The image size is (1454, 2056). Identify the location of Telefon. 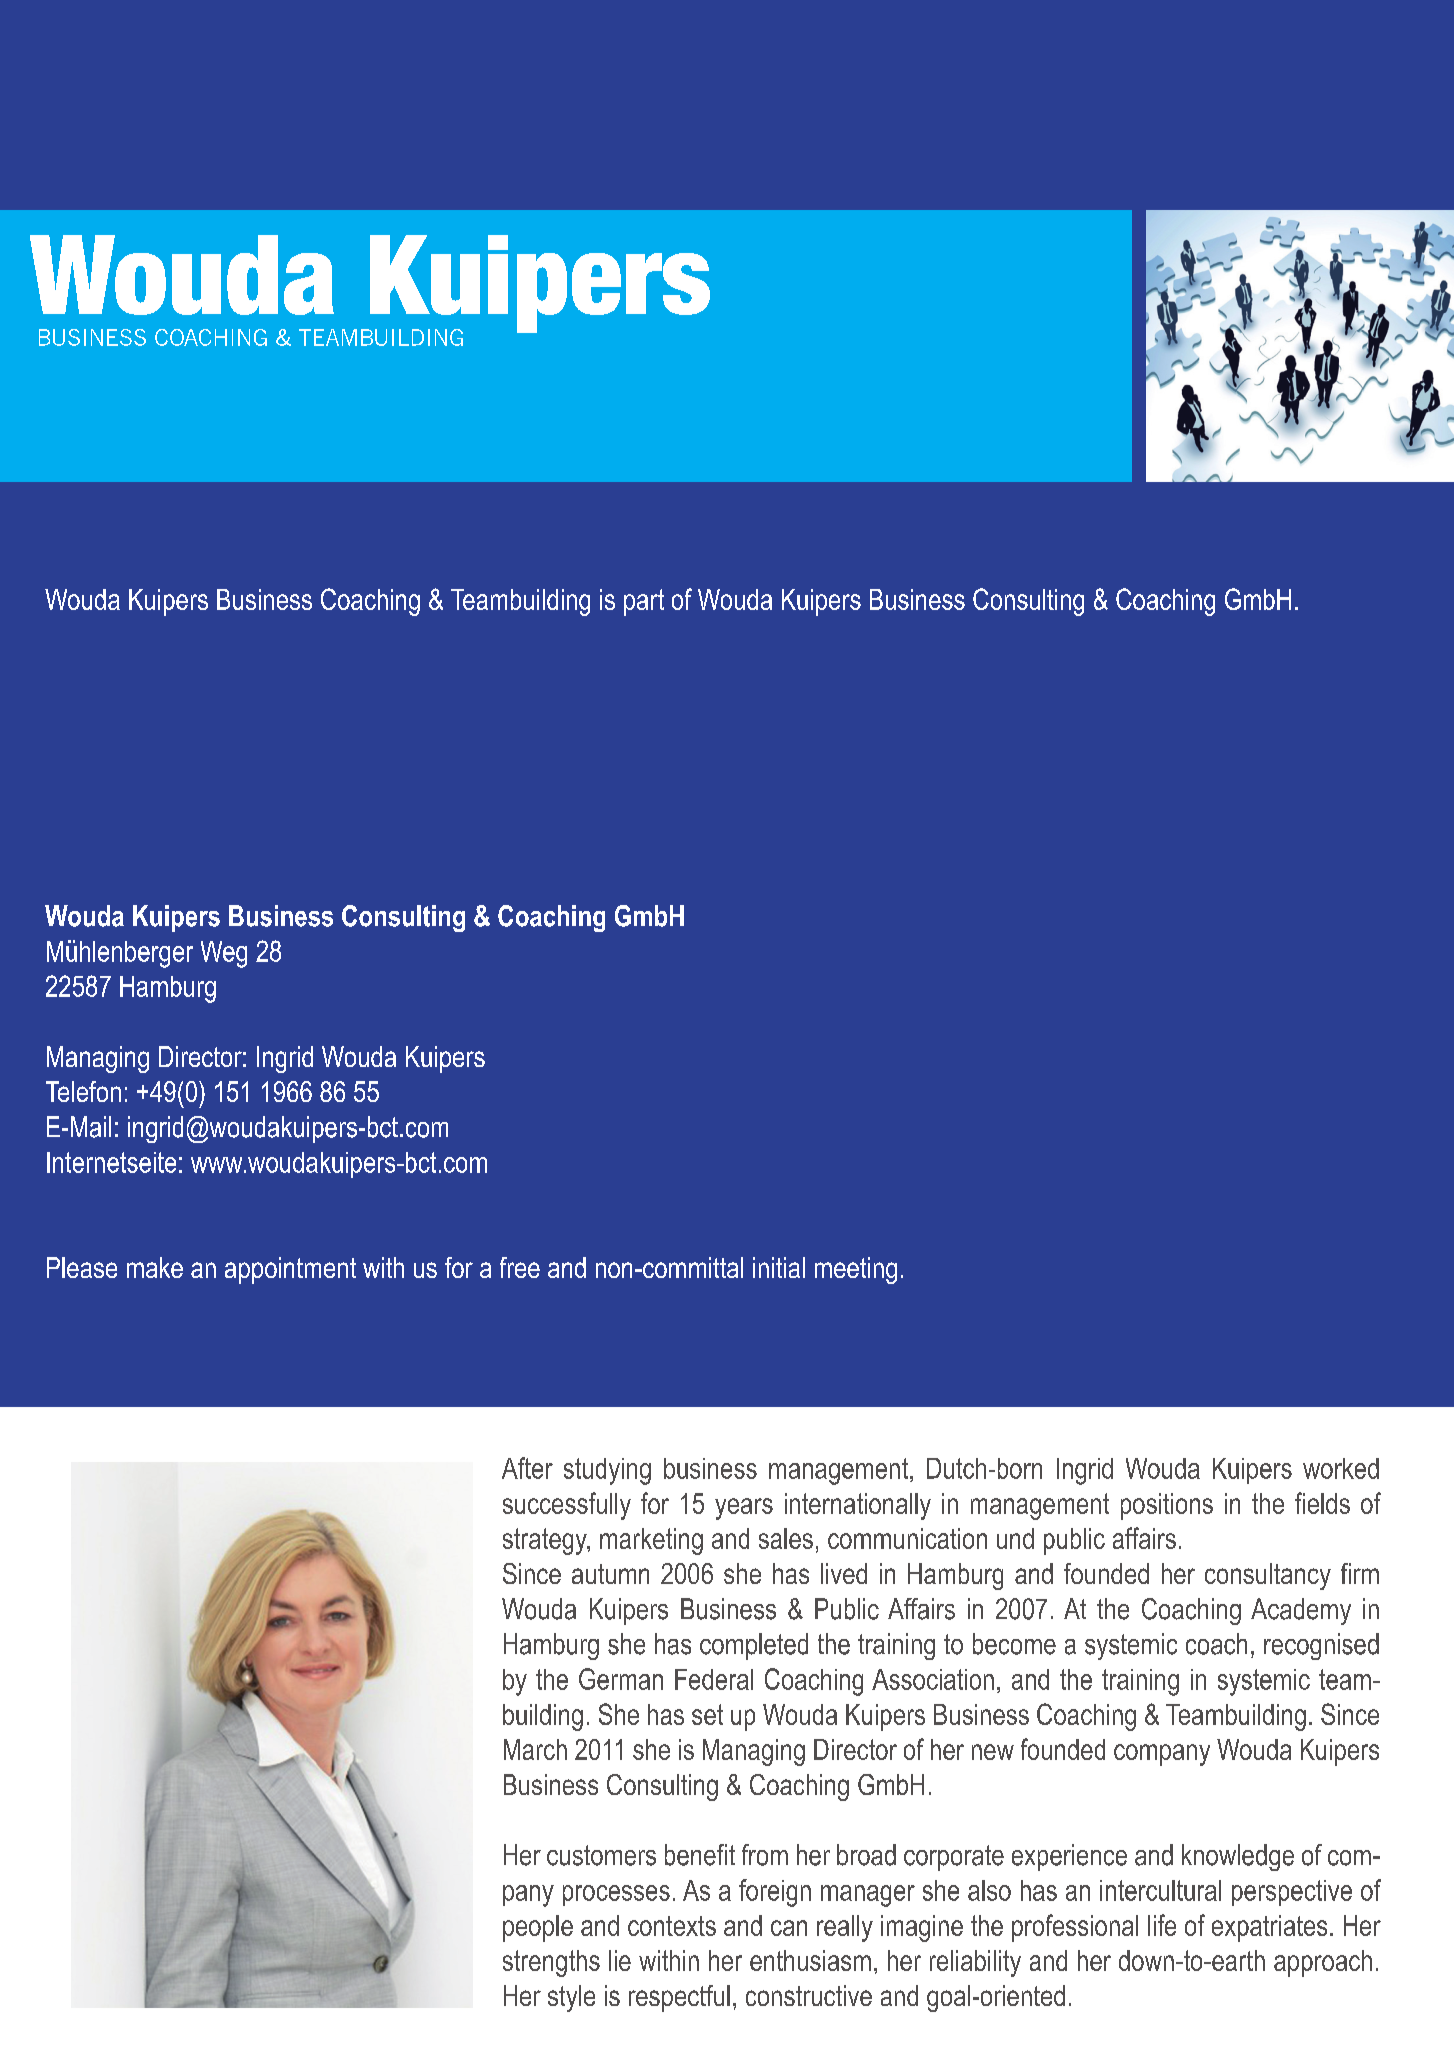
(83, 1091).
